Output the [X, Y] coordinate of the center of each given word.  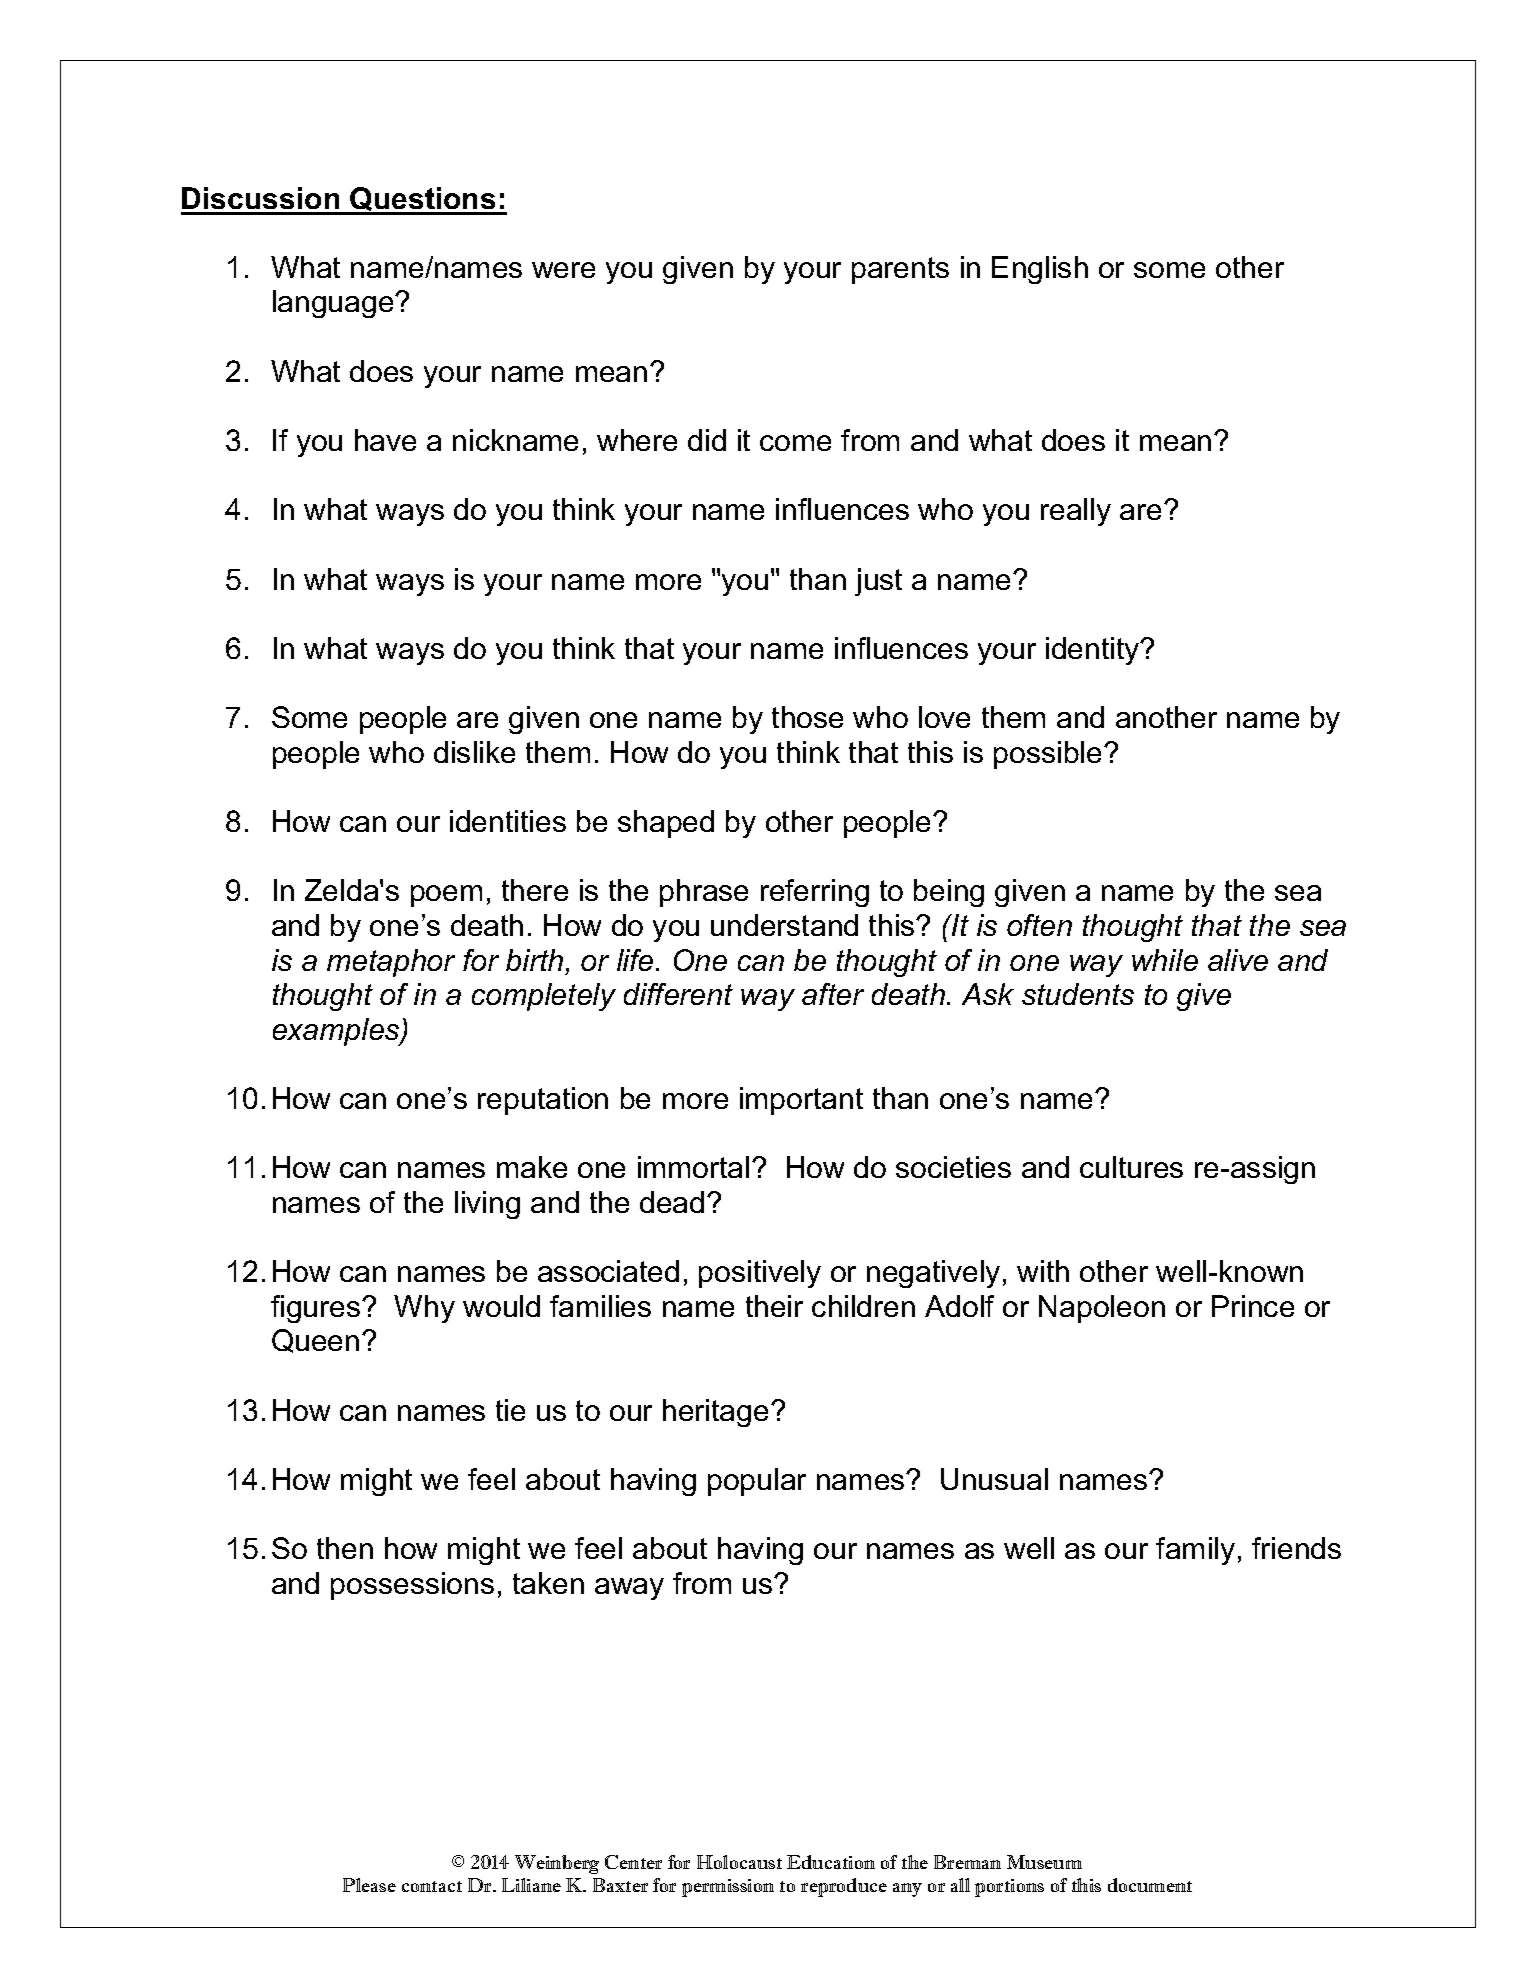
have [385, 440]
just [878, 582]
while [1165, 960]
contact [432, 1886]
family [1195, 1551]
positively [760, 1274]
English [1040, 270]
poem [446, 896]
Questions [423, 200]
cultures [1131, 1167]
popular [757, 1482]
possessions [412, 1586]
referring [815, 893]
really [1076, 512]
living [487, 1205]
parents [900, 270]
